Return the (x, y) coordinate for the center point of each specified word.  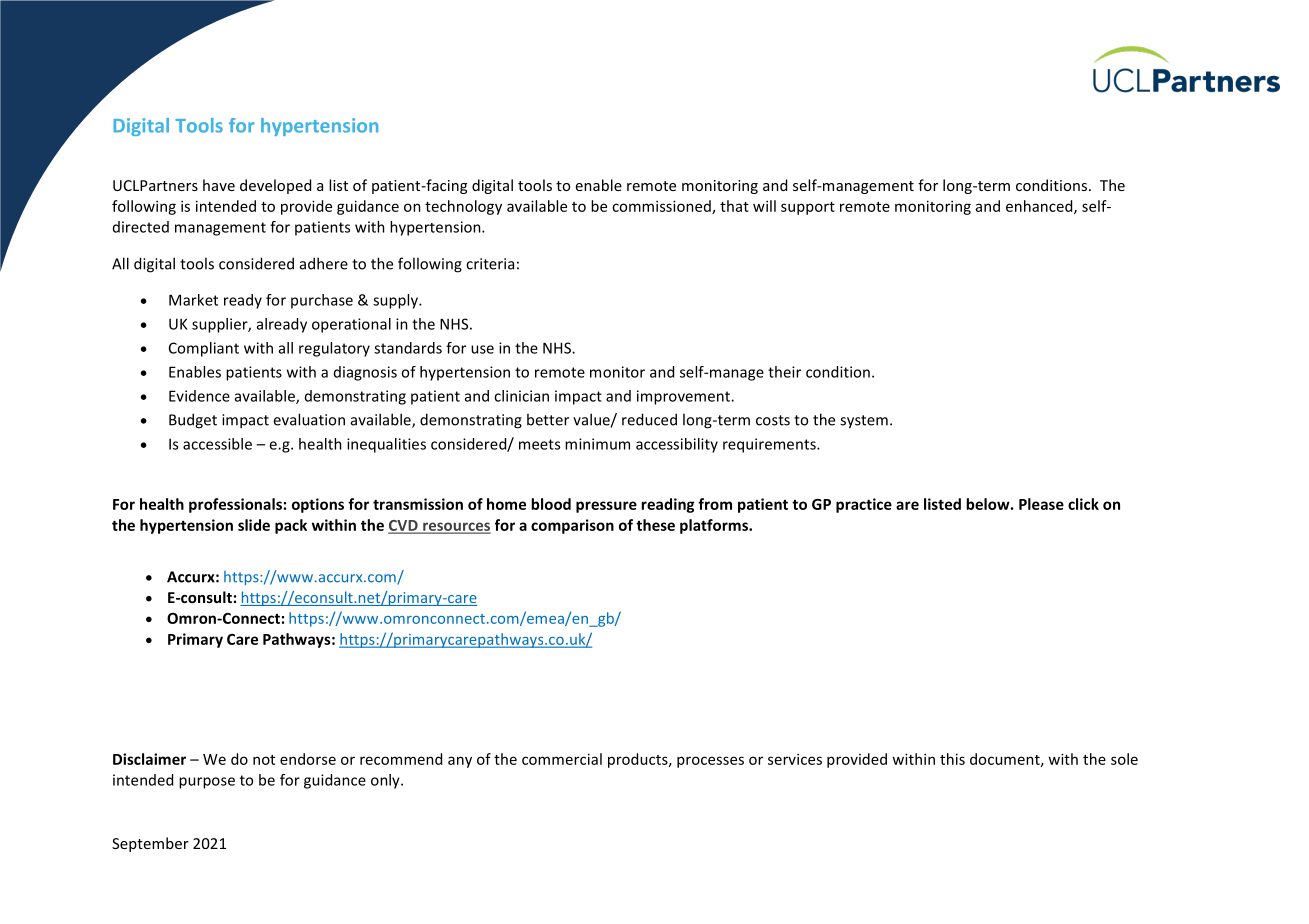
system (864, 422)
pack (291, 526)
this (952, 759)
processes (710, 762)
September (150, 844)
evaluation (309, 419)
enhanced (1040, 207)
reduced (649, 419)
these (655, 525)
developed (275, 186)
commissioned (662, 207)
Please (1041, 504)
